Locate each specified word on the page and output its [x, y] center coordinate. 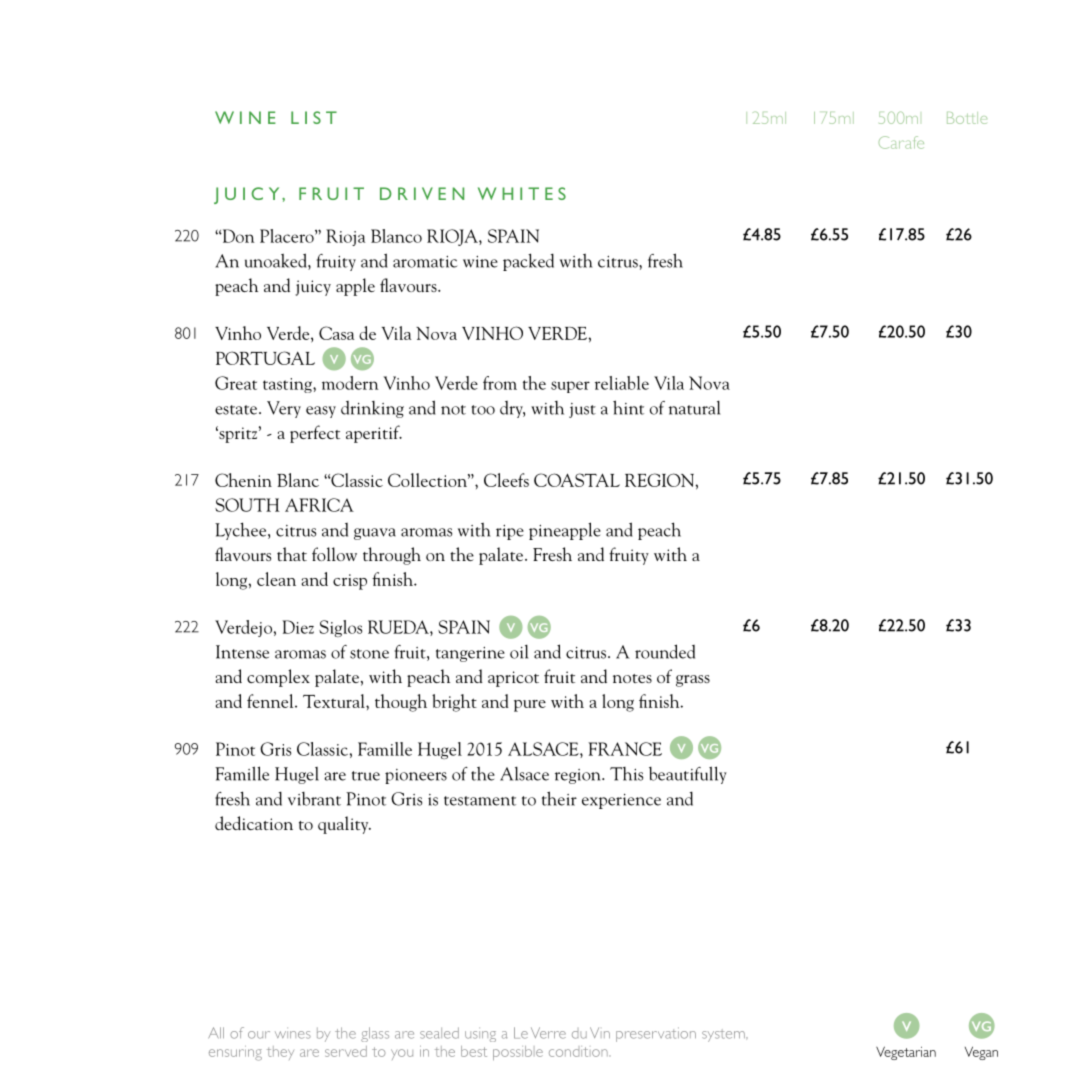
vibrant [314, 799]
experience [621, 801]
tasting [288, 385]
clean [276, 579]
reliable [622, 383]
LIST [314, 117]
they [280, 1053]
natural [694, 408]
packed [528, 262]
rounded [665, 651]
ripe [510, 532]
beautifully [688, 775]
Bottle [967, 118]
